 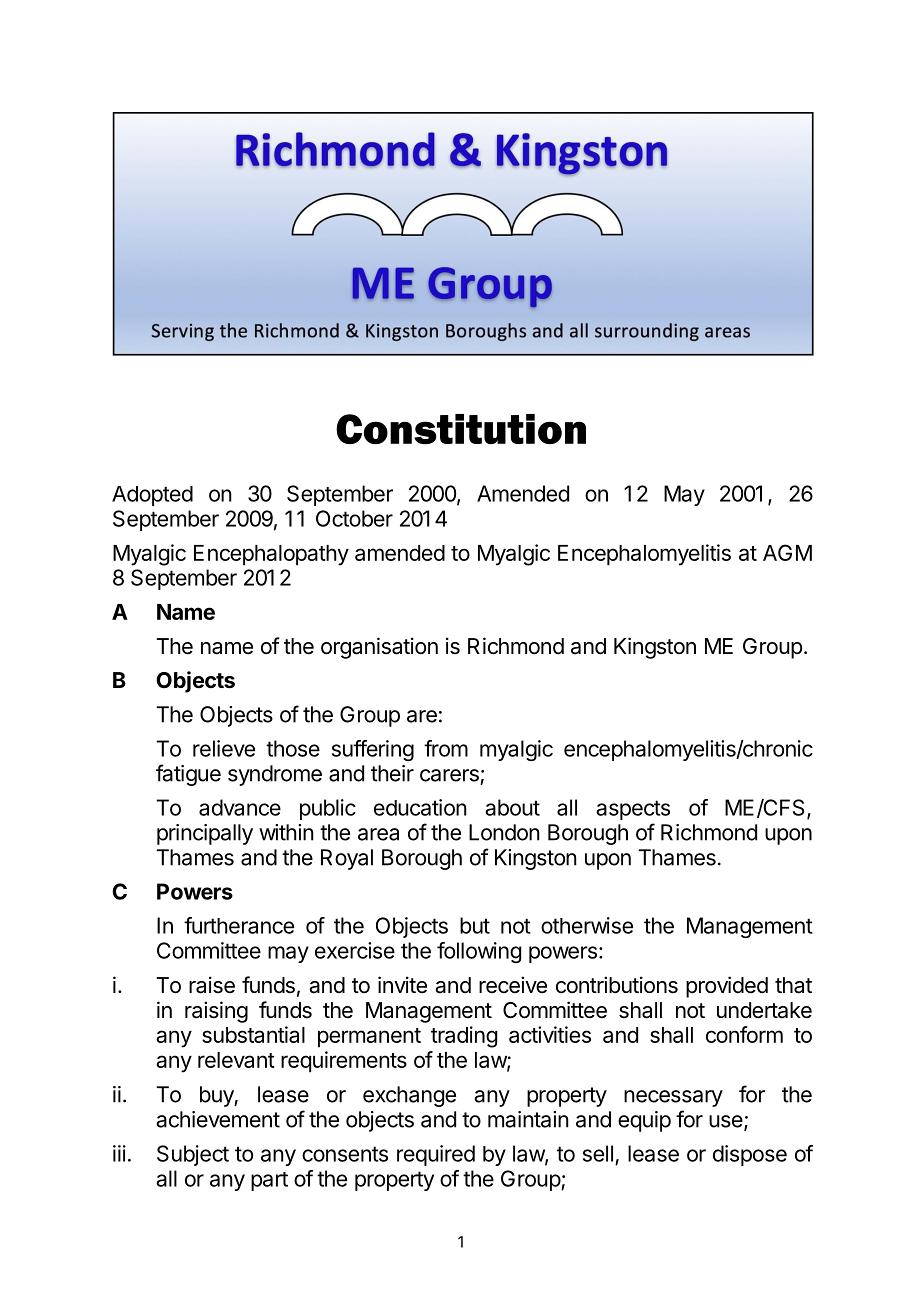 I want to click on relieve, so click(x=224, y=748).
